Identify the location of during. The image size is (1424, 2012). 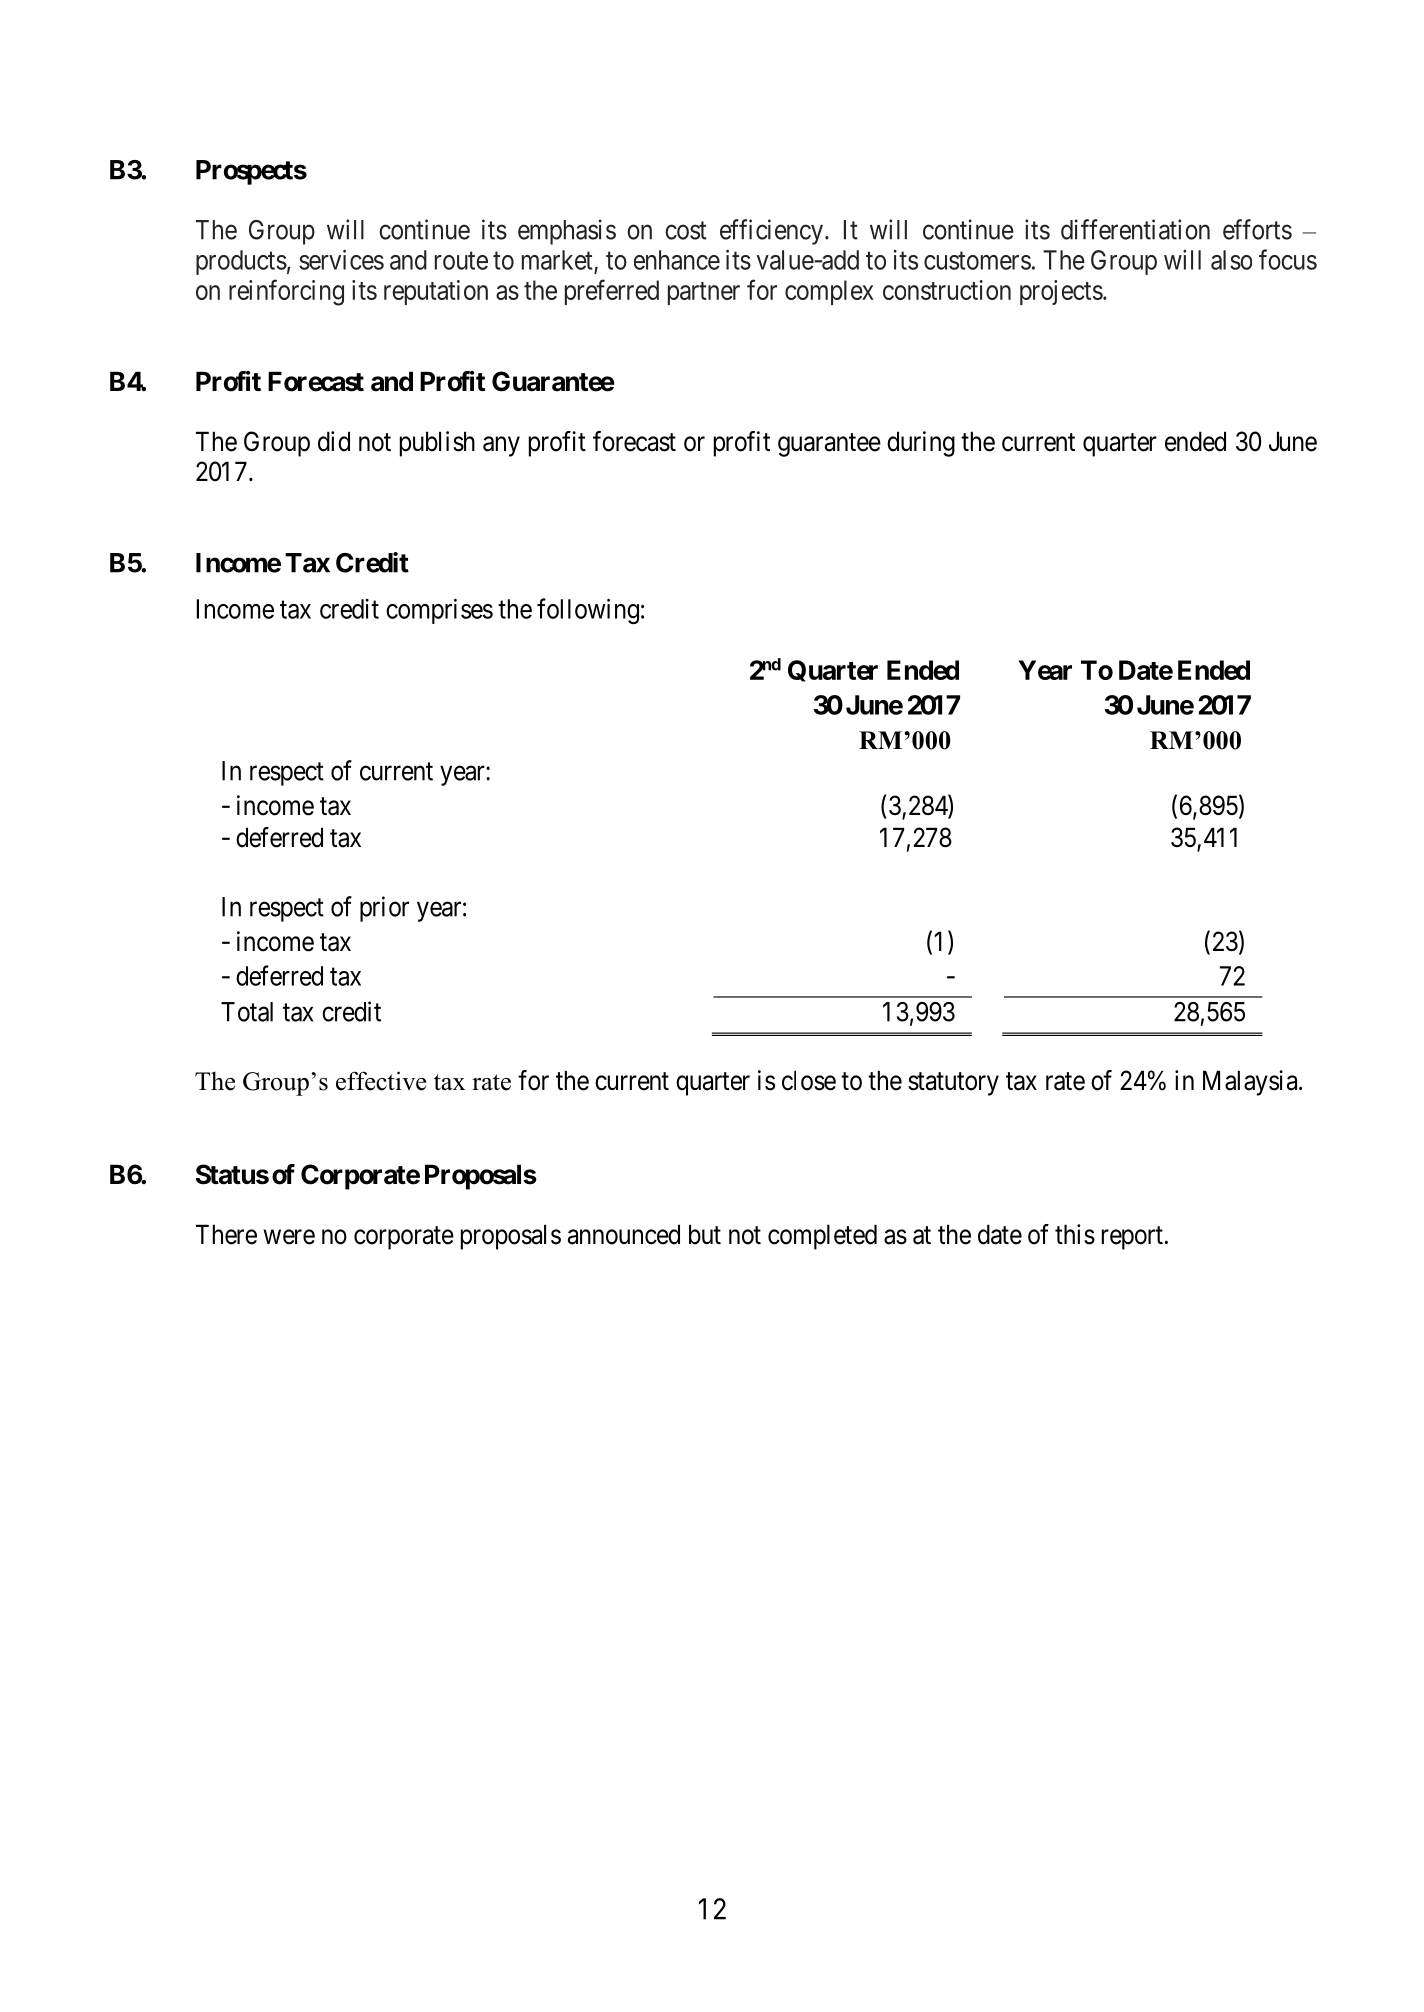
(921, 444).
